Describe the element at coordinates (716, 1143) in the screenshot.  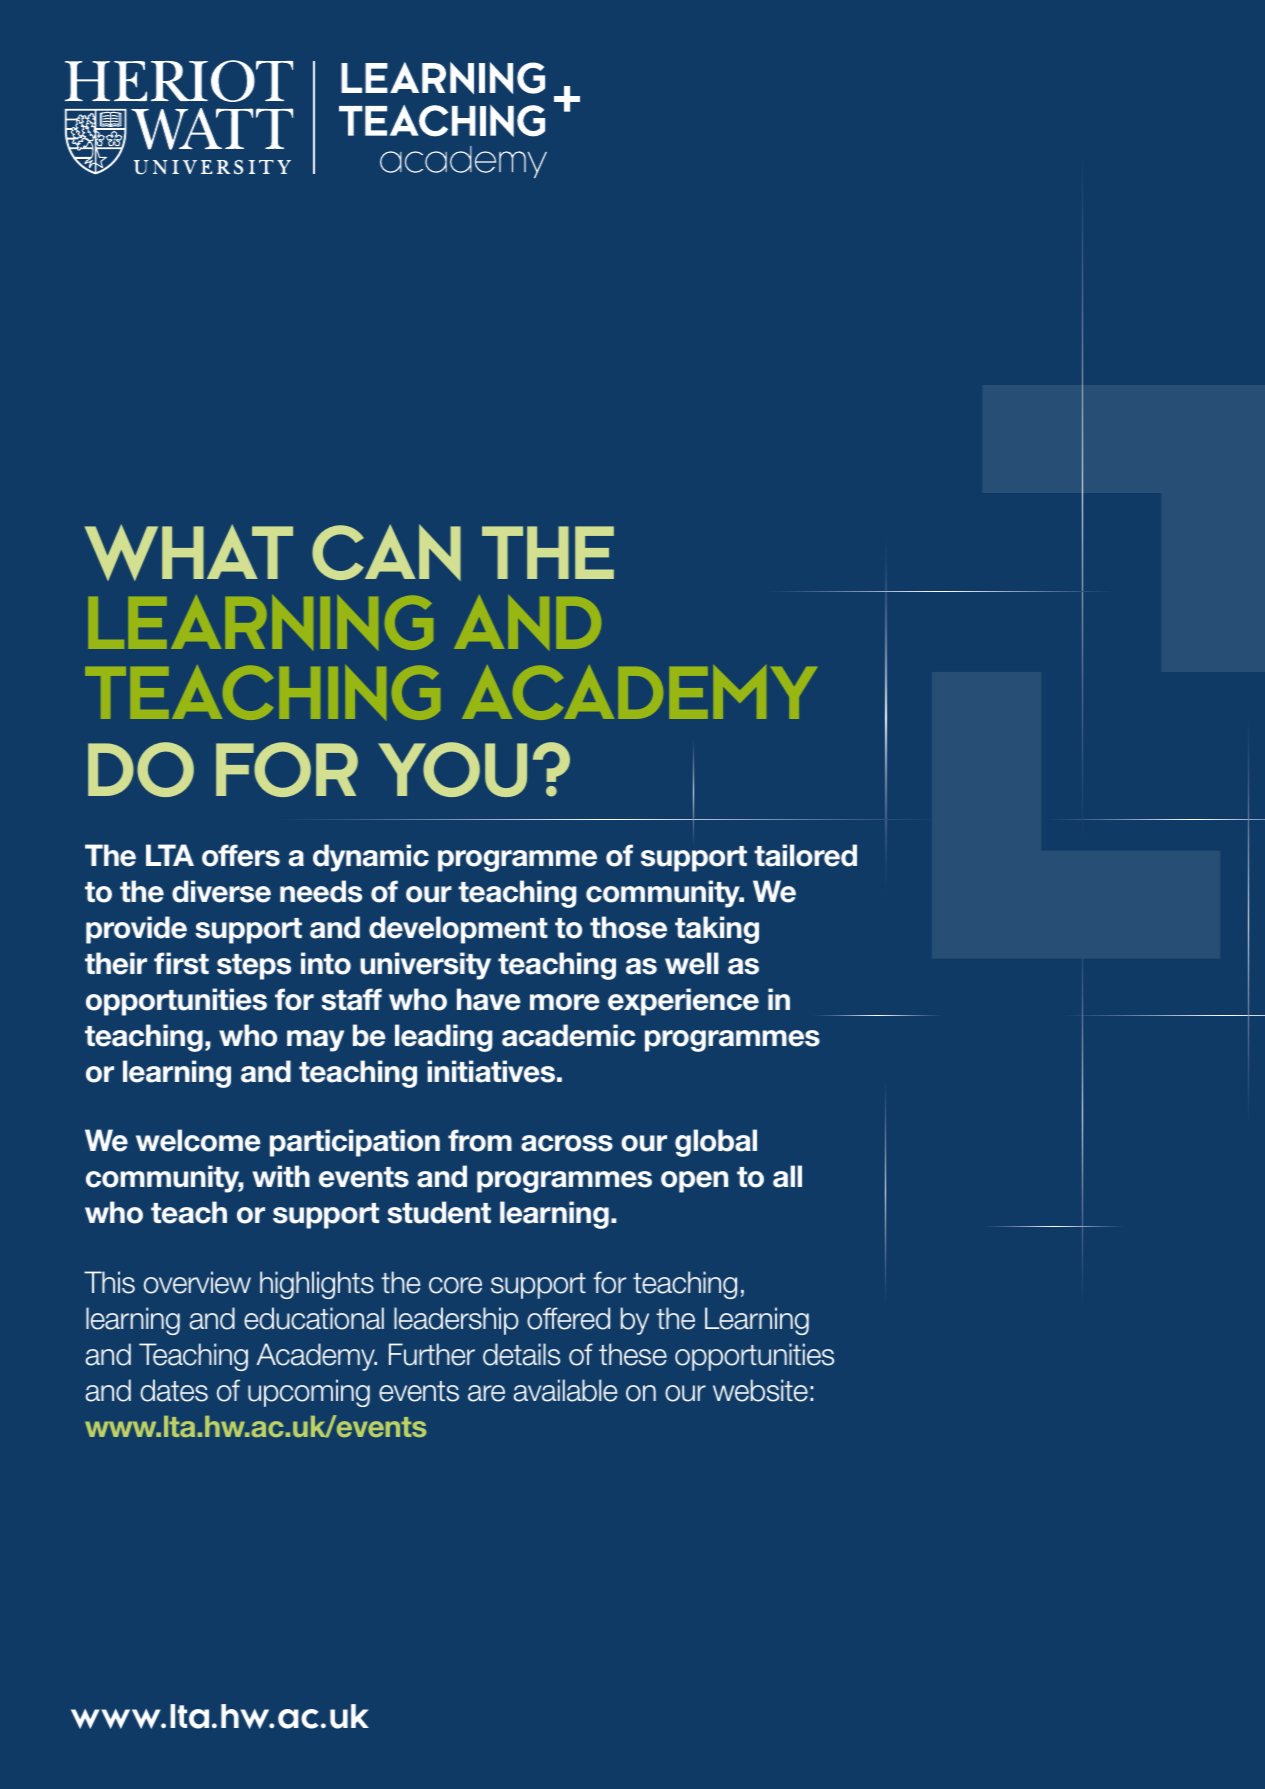
I see `global` at that location.
